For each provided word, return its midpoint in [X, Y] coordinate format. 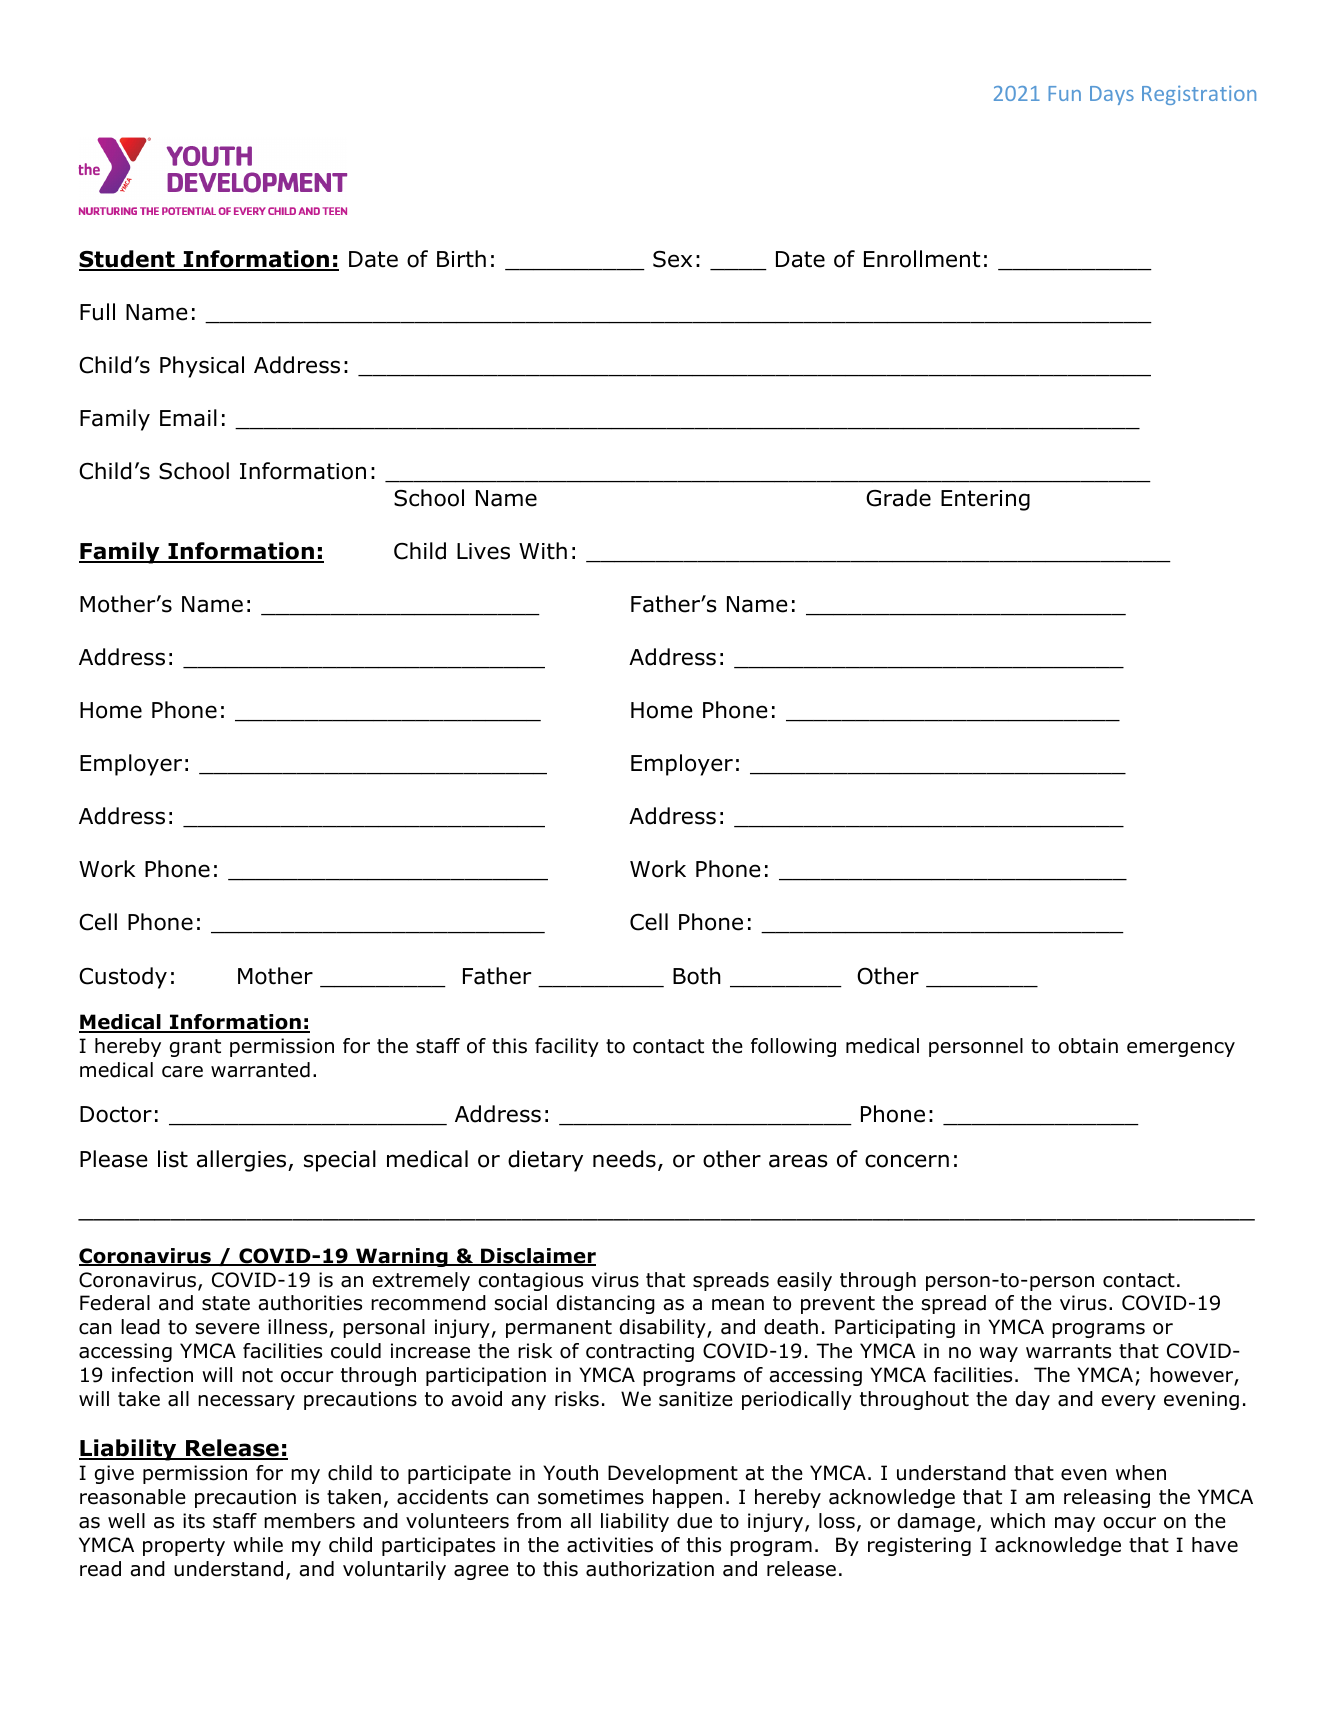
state [226, 1303]
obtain [1088, 1046]
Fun [1064, 93]
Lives [483, 551]
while [258, 1545]
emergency [1181, 1049]
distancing [606, 1304]
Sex [672, 259]
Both [697, 976]
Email [188, 418]
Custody [123, 978]
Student [128, 260]
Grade [898, 498]
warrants [1068, 1351]
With [543, 551]
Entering [985, 500]
